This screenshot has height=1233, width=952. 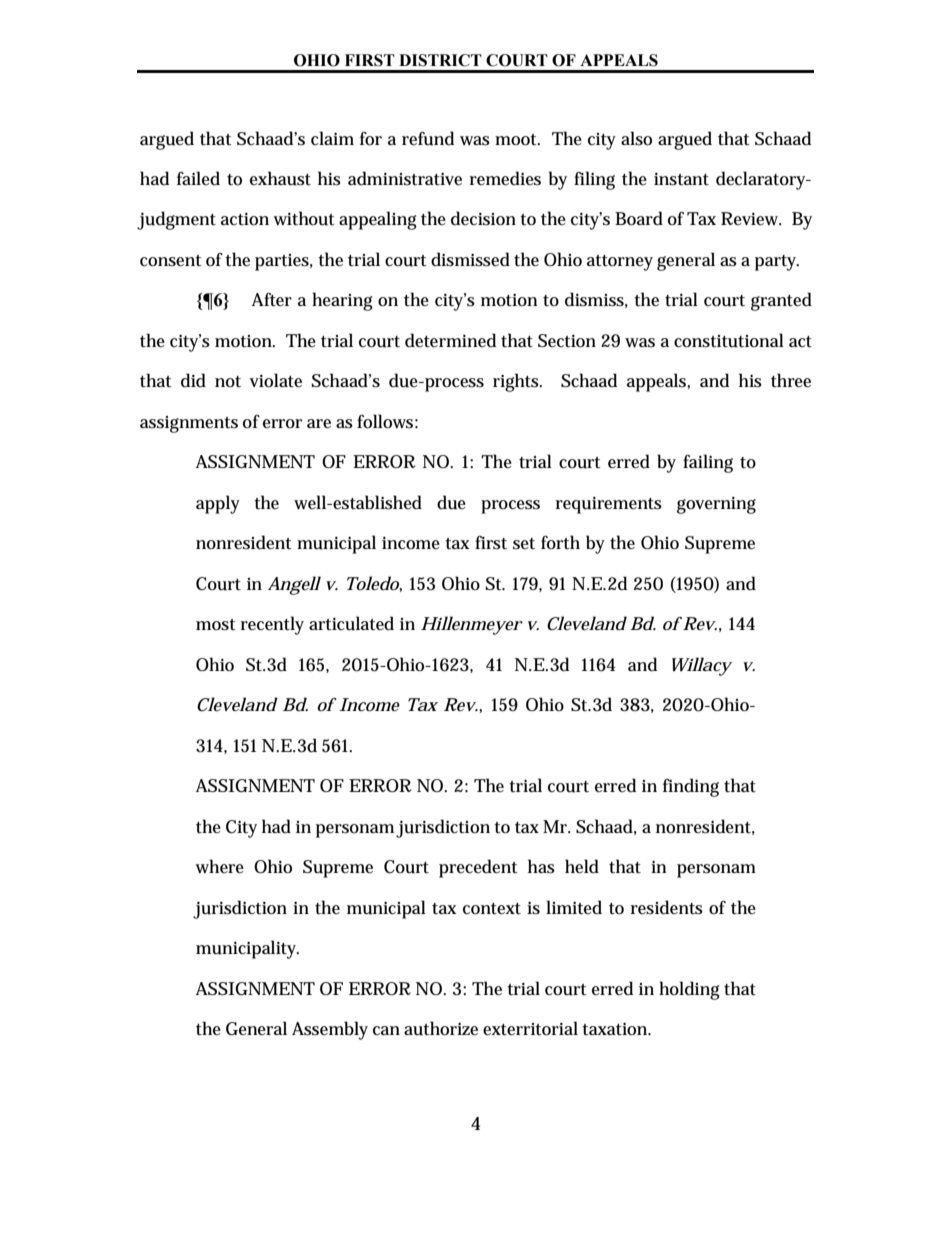 What do you see at coordinates (218, 504) in the screenshot?
I see `apply` at bounding box center [218, 504].
